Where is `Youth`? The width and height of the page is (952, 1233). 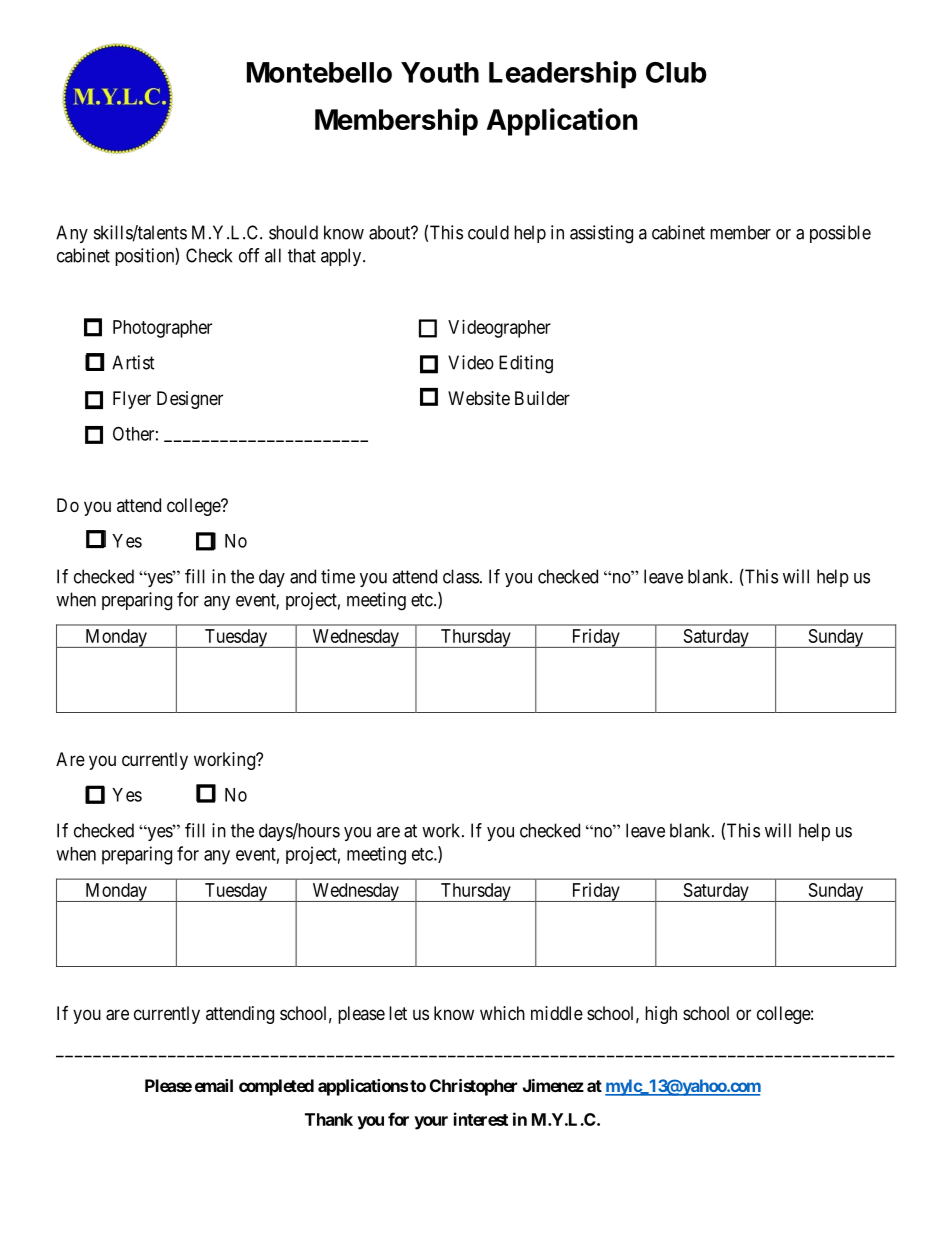
Youth is located at coordinates (440, 72).
